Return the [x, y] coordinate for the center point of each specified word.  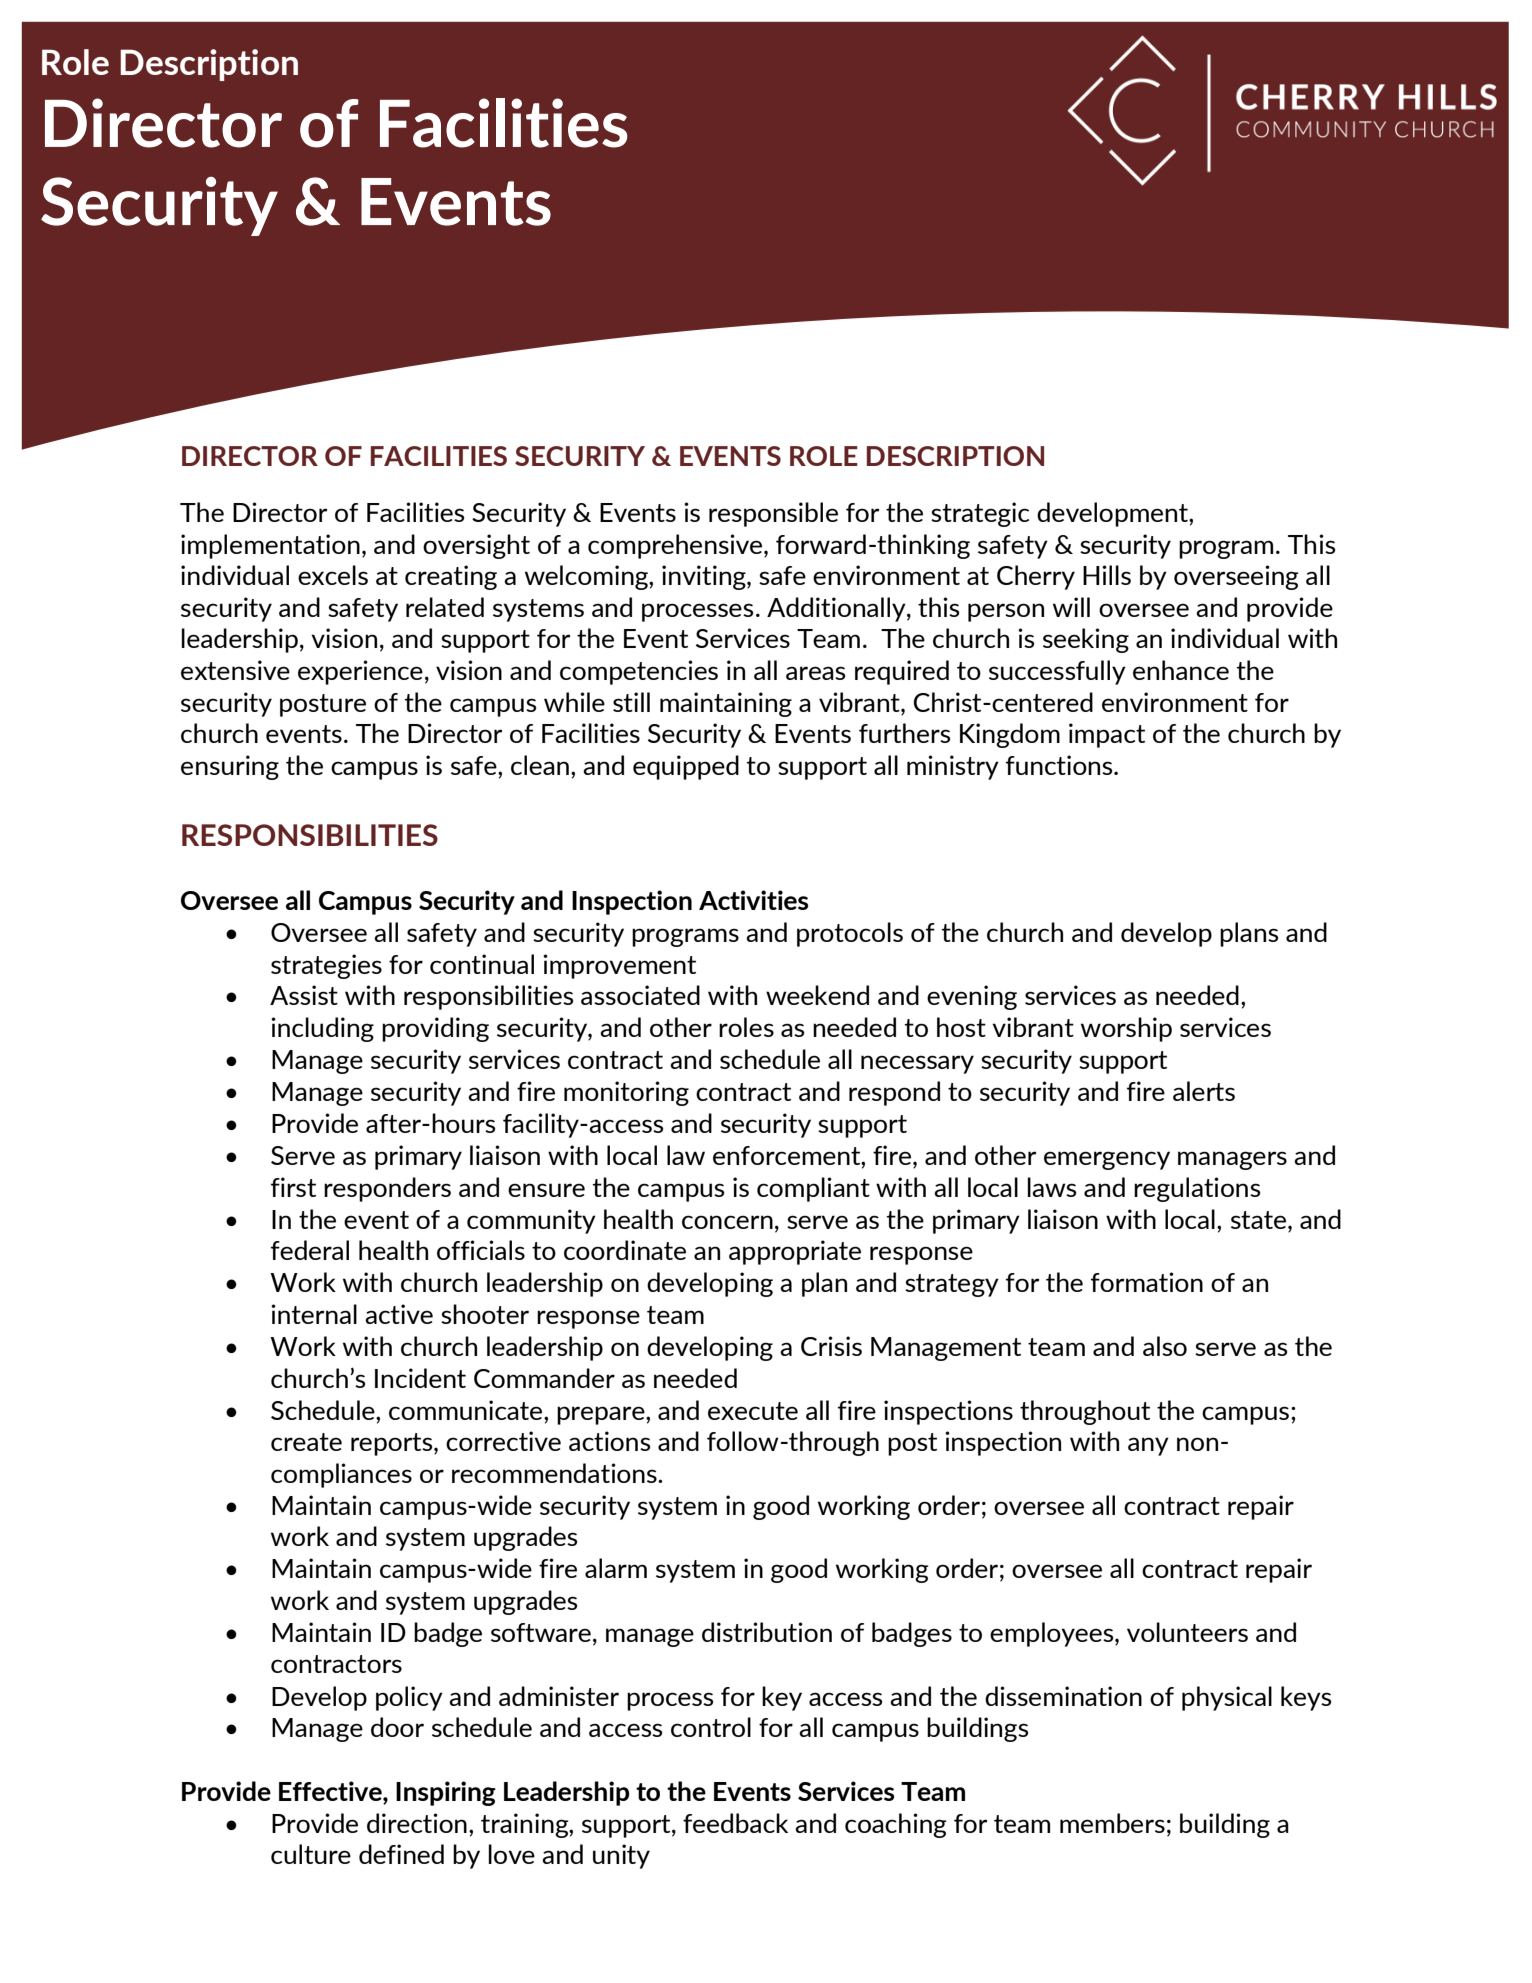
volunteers [1187, 1632]
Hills [1107, 575]
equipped [686, 767]
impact [1107, 735]
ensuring [230, 767]
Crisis [831, 1346]
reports [393, 1444]
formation [1147, 1282]
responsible [773, 514]
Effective [331, 1791]
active [399, 1314]
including [322, 1029]
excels [333, 575]
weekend [817, 995]
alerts [1204, 1091]
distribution [767, 1632]
